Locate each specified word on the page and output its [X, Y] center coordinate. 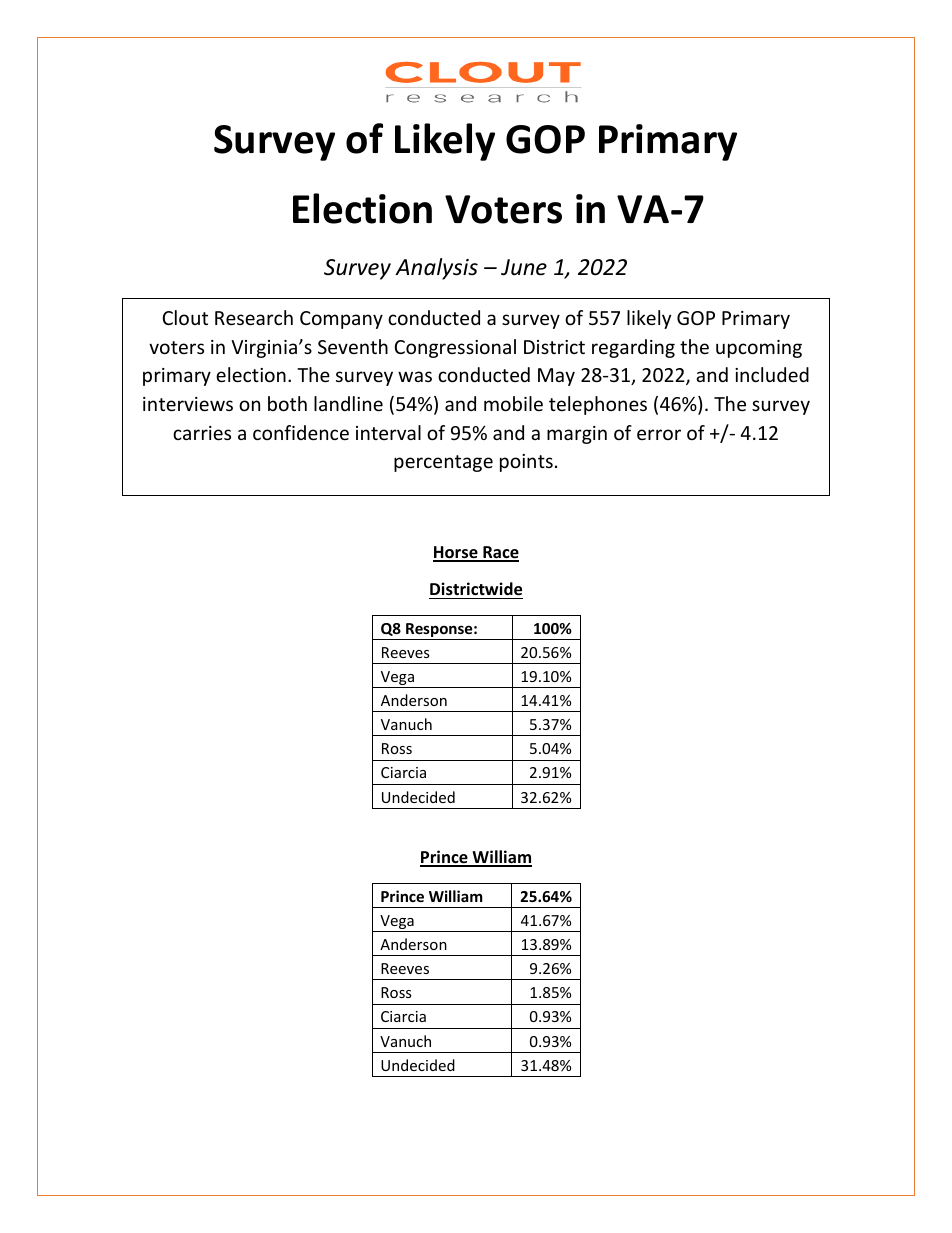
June [524, 267]
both [287, 403]
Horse [456, 553]
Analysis [436, 269]
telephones [598, 405]
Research [254, 317]
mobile [513, 403]
